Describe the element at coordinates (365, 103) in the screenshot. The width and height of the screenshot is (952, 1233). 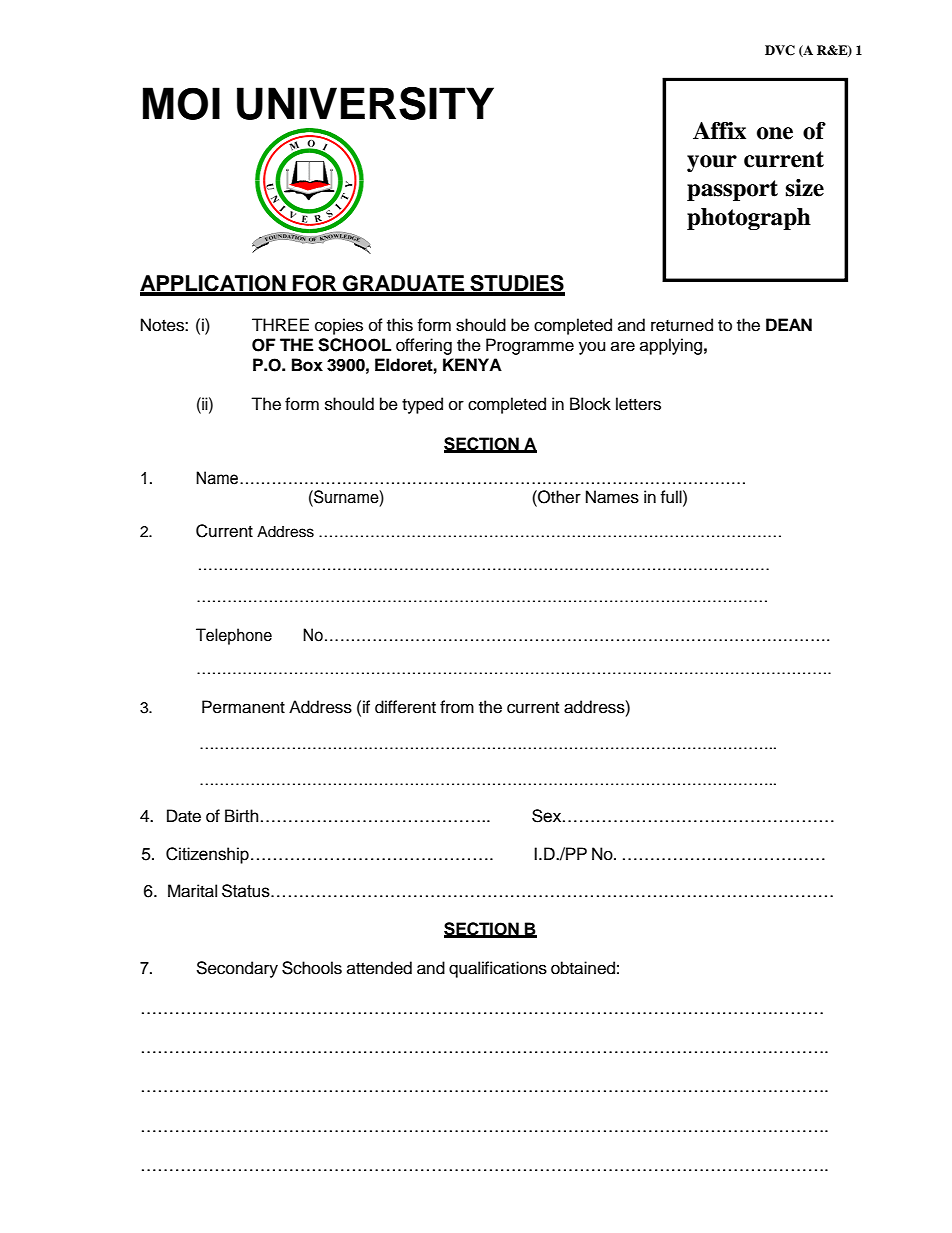
I see `UNIVERSITY` at that location.
